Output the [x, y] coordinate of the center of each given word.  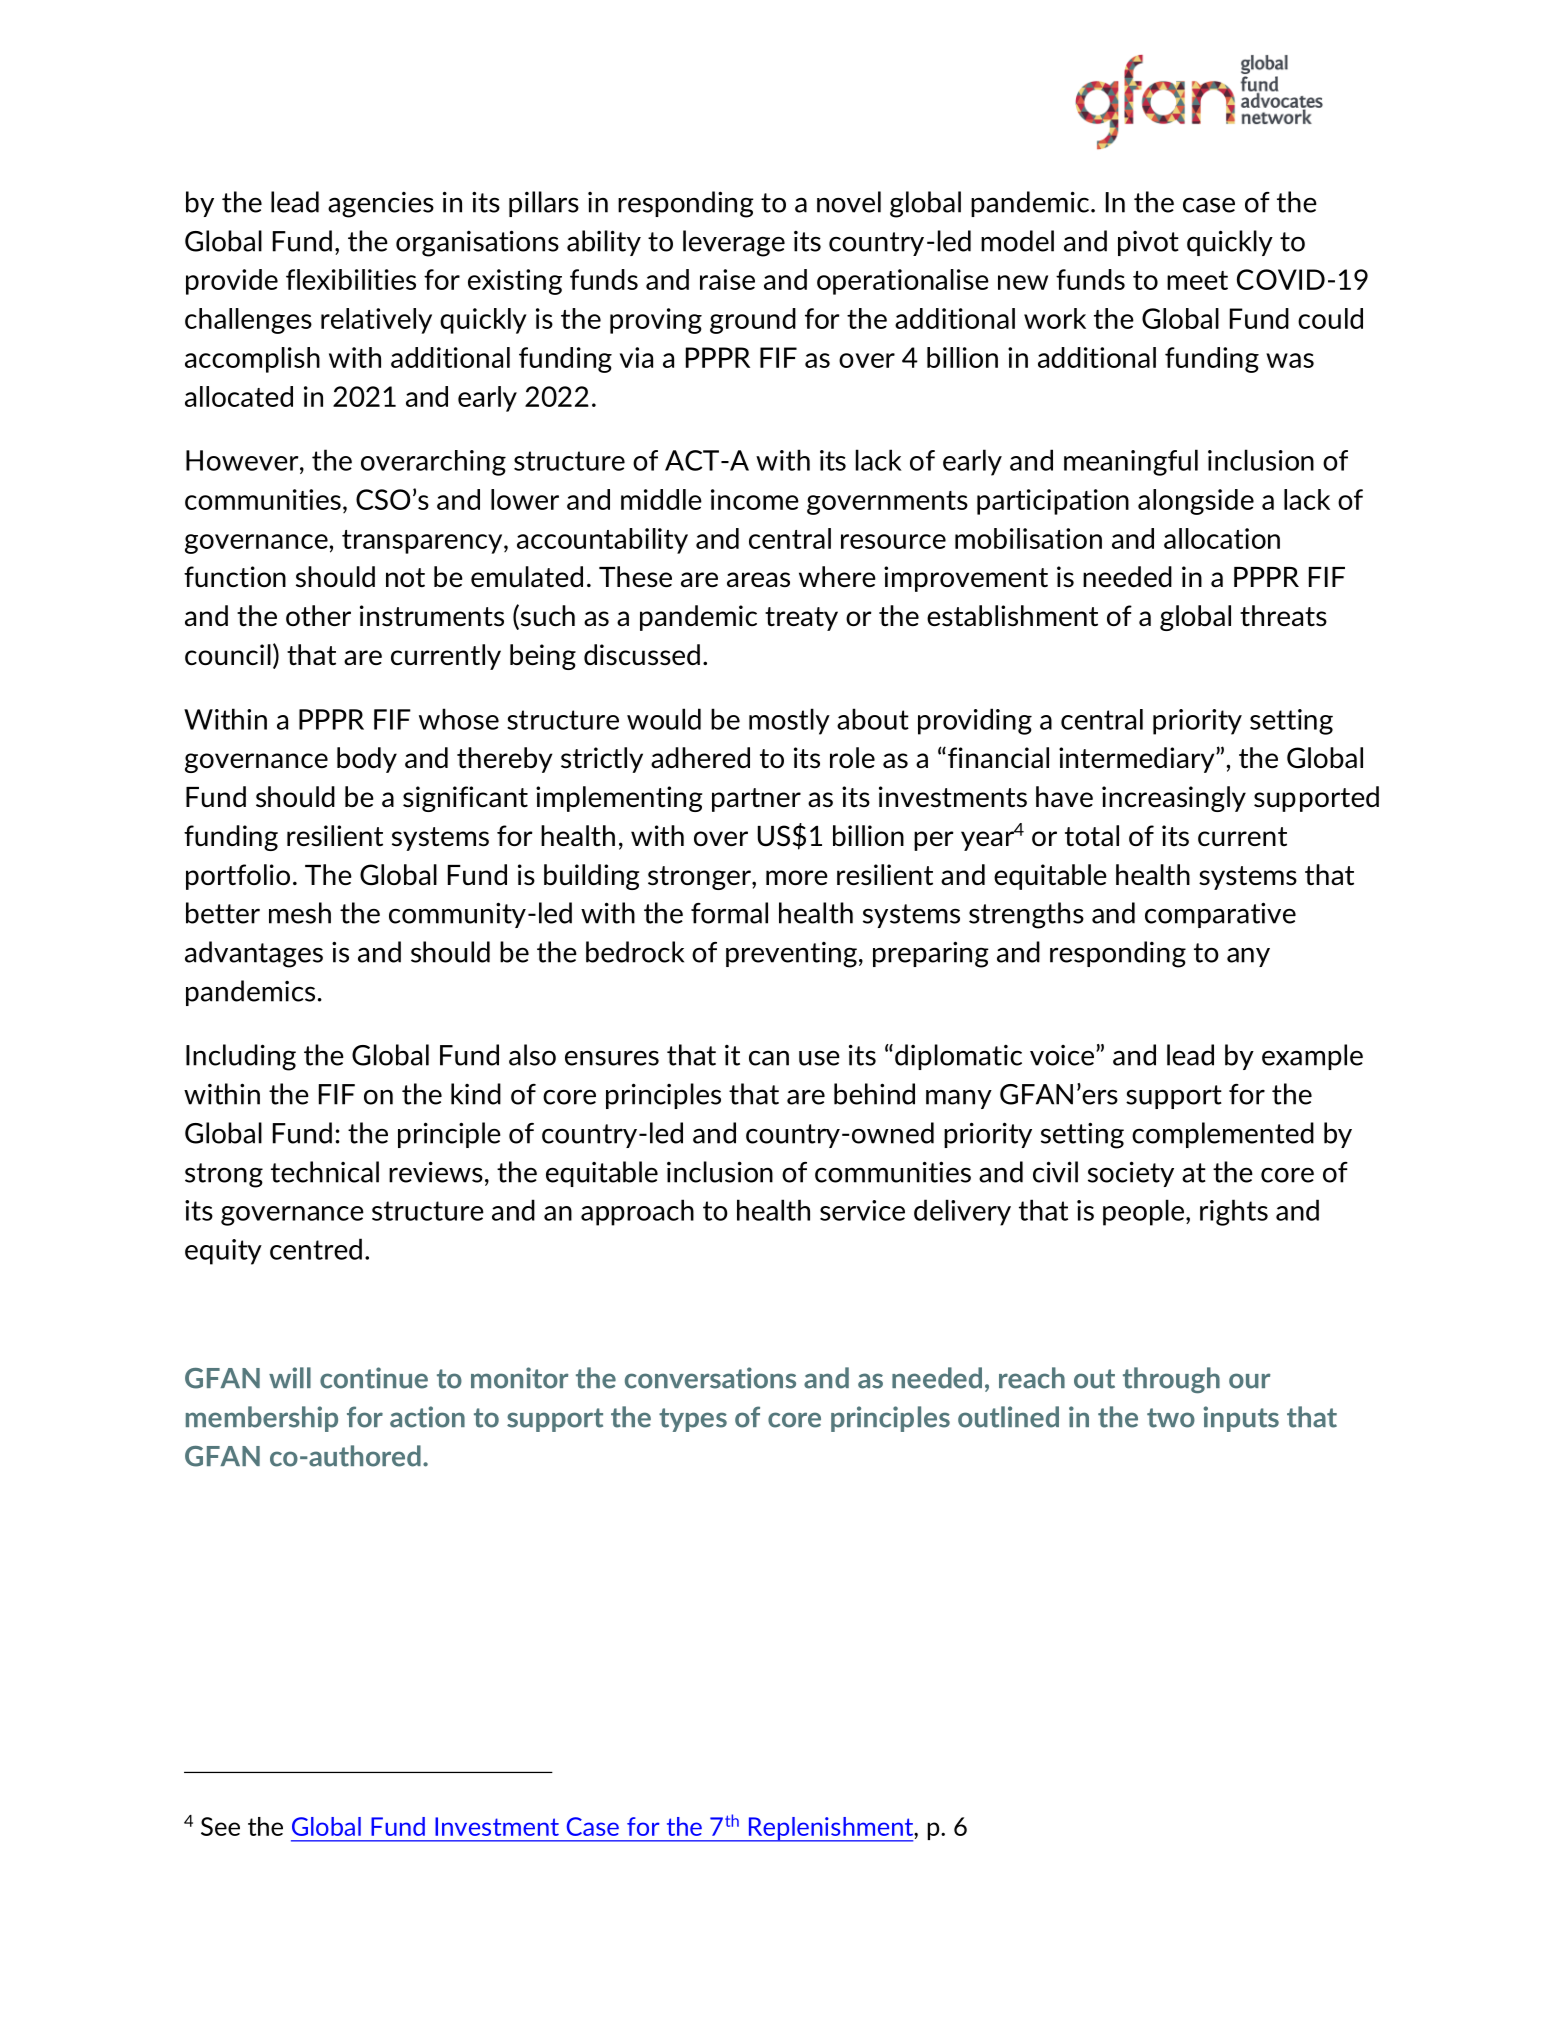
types [693, 1420]
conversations [710, 1378]
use [819, 1058]
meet [1197, 280]
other [318, 615]
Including [241, 1057]
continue [374, 1378]
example [1312, 1057]
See [220, 1826]
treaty [801, 619]
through [1171, 1380]
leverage [734, 243]
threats [1283, 616]
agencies [381, 205]
